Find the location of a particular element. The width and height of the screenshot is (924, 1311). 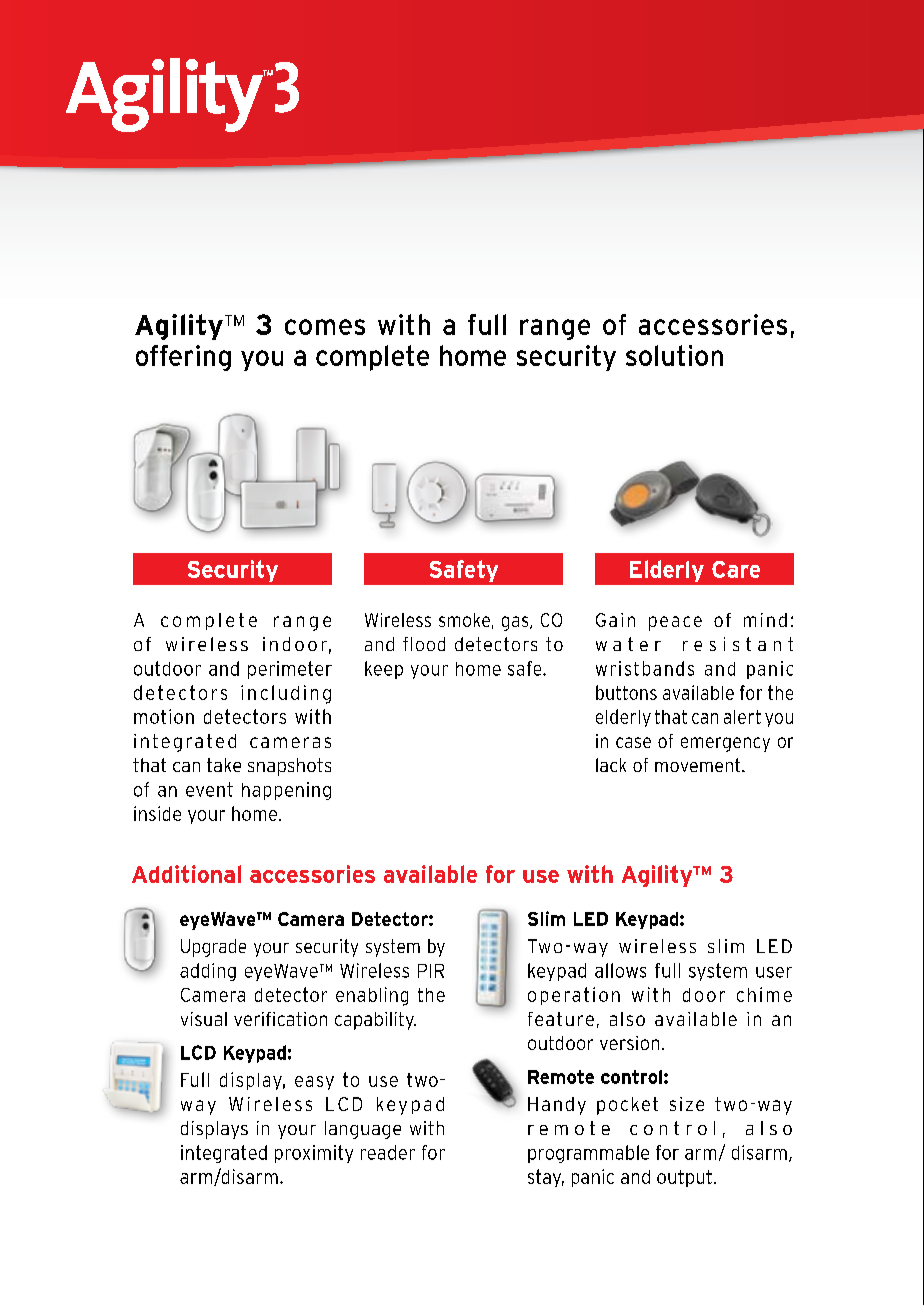

proximity is located at coordinates (314, 1154).
